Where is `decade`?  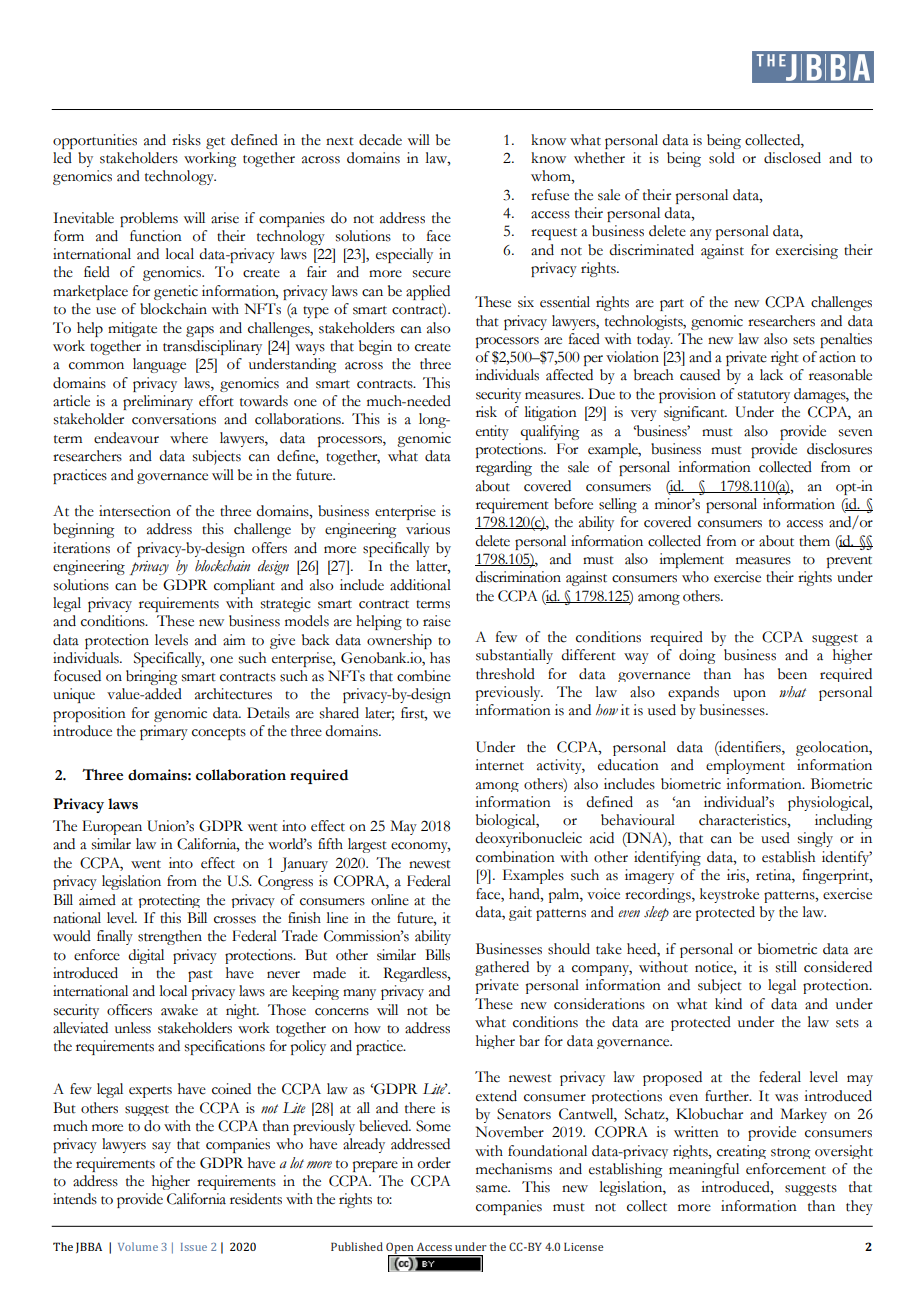 decade is located at coordinates (380, 140).
